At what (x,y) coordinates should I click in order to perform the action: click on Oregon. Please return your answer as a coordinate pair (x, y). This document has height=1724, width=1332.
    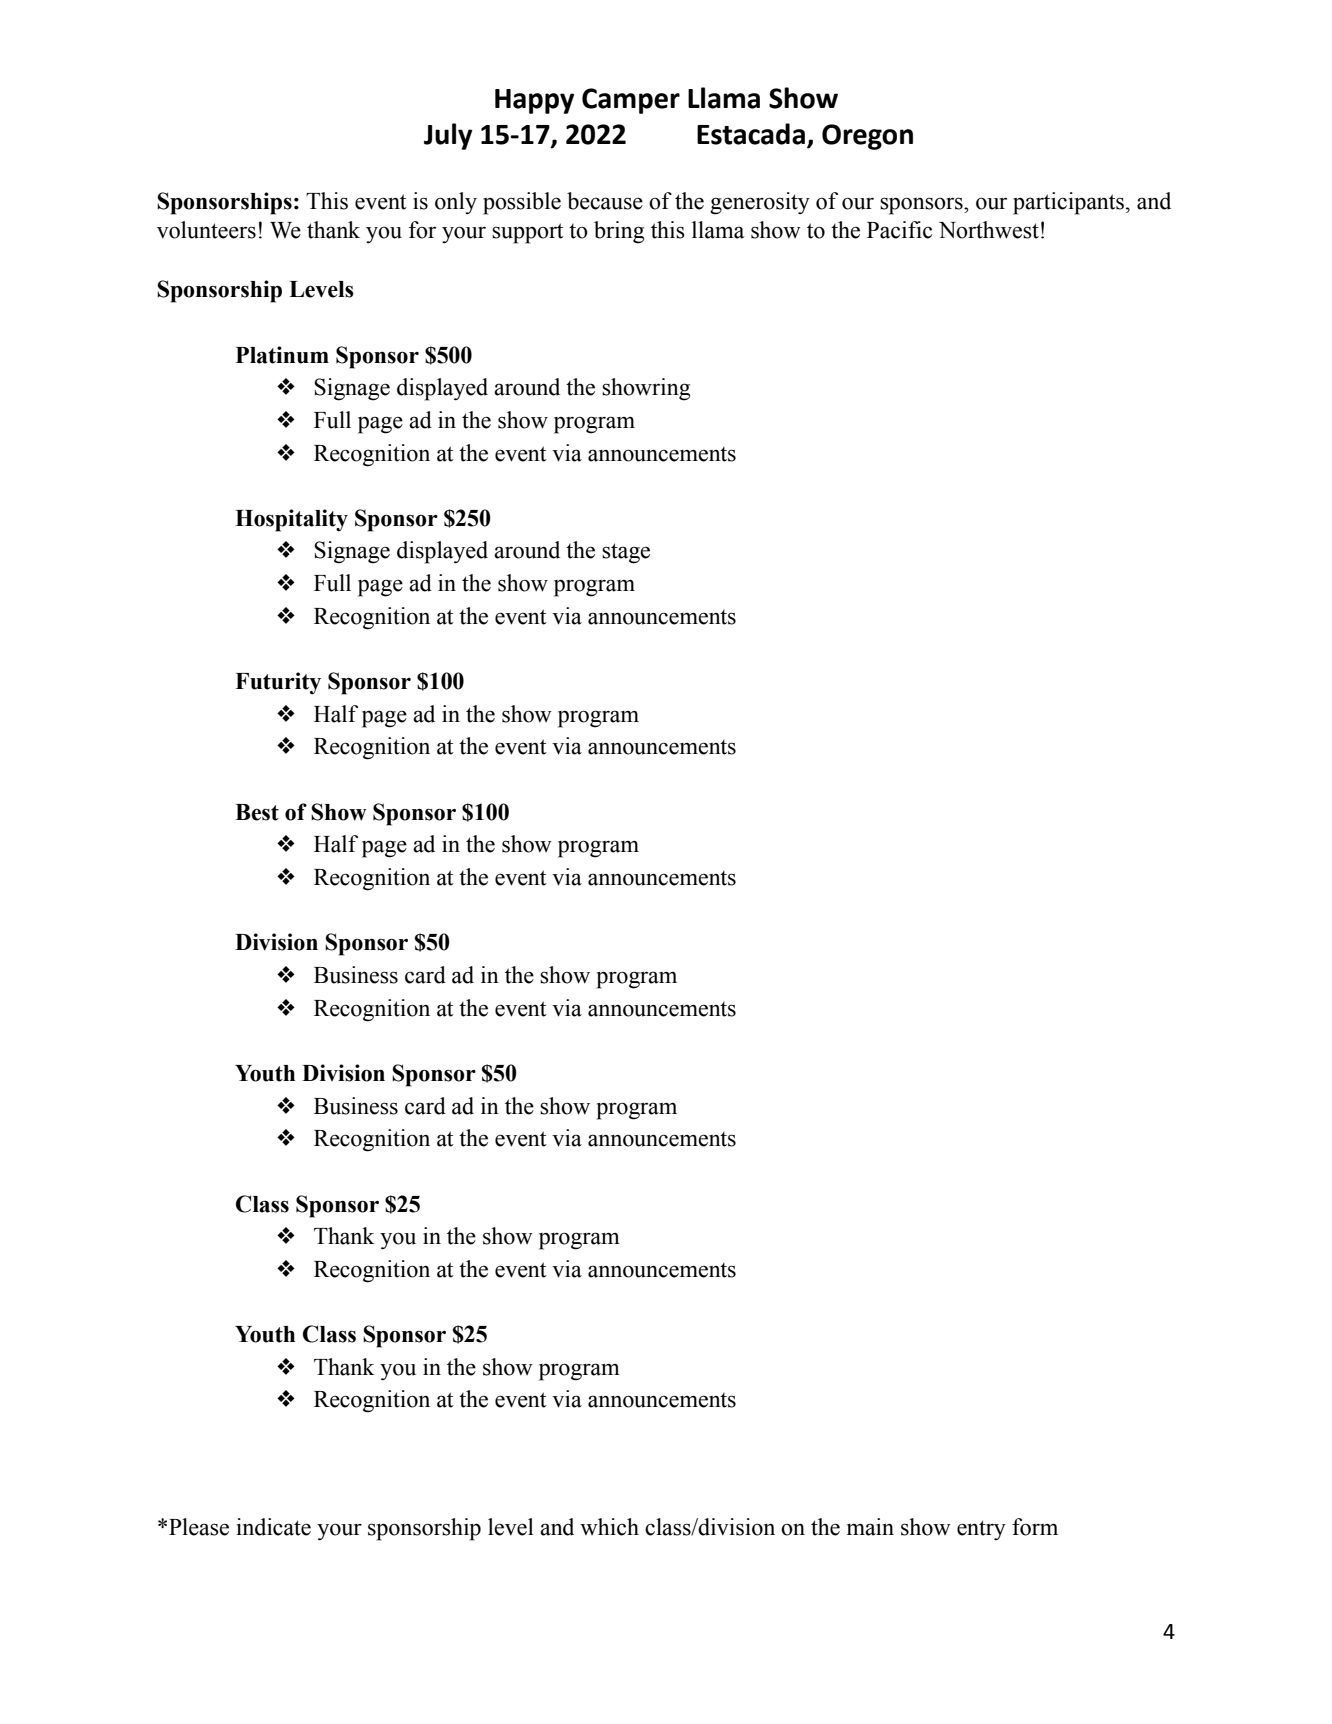
    Looking at the image, I should click on (867, 137).
